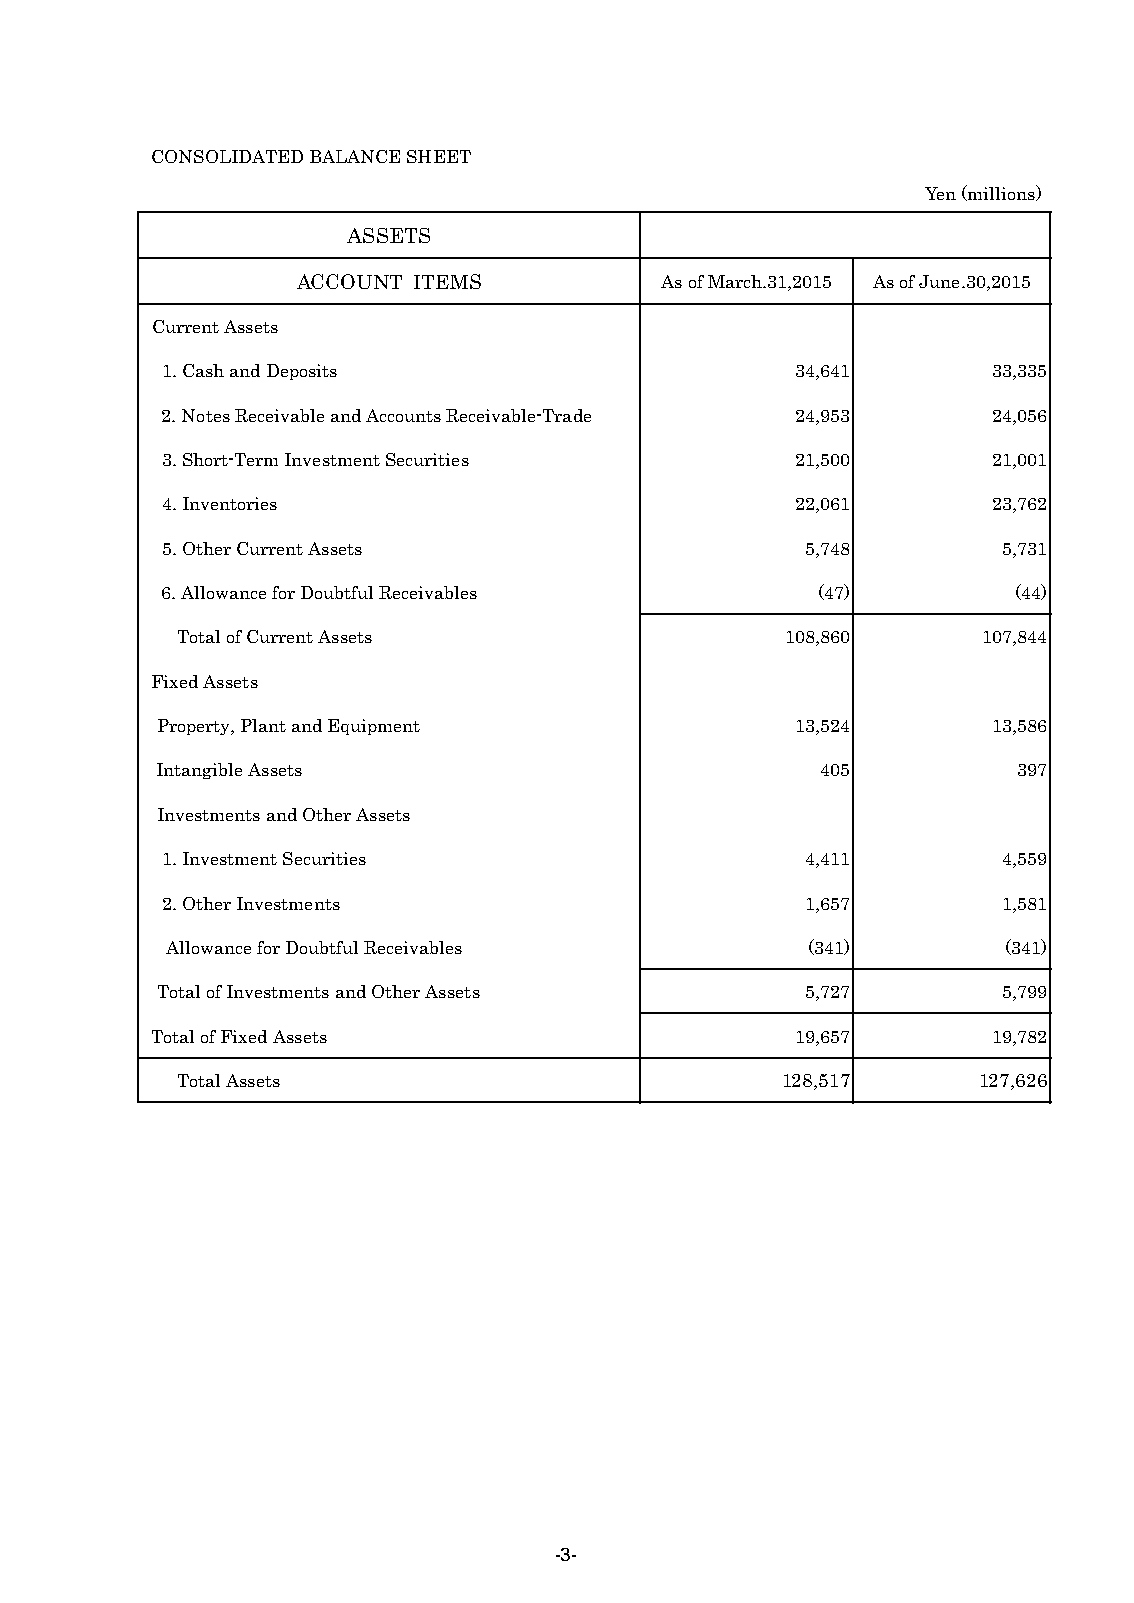  Describe the element at coordinates (230, 503) in the screenshot. I see `Inventories` at that location.
